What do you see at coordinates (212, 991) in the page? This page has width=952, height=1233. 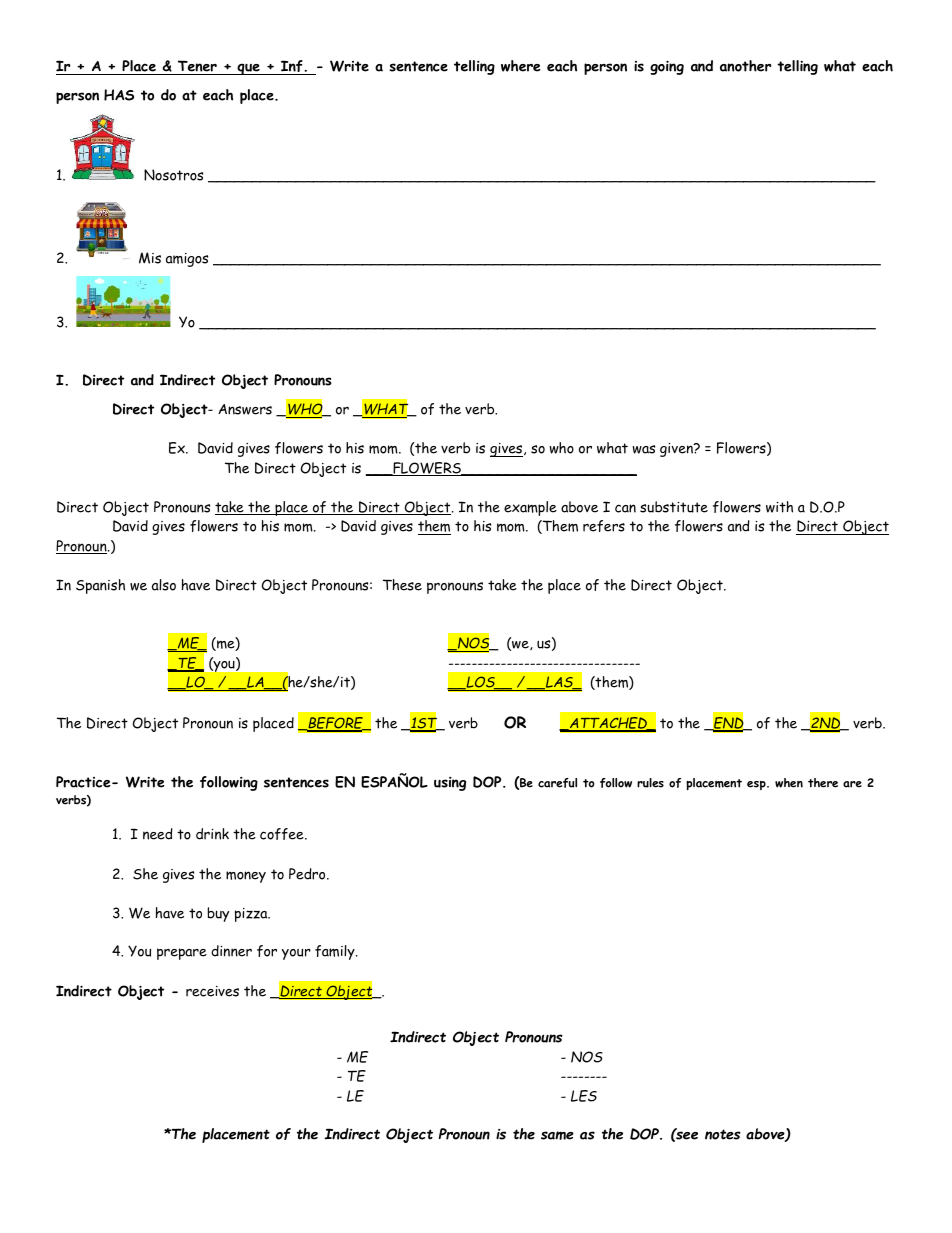 I see `receives` at bounding box center [212, 991].
